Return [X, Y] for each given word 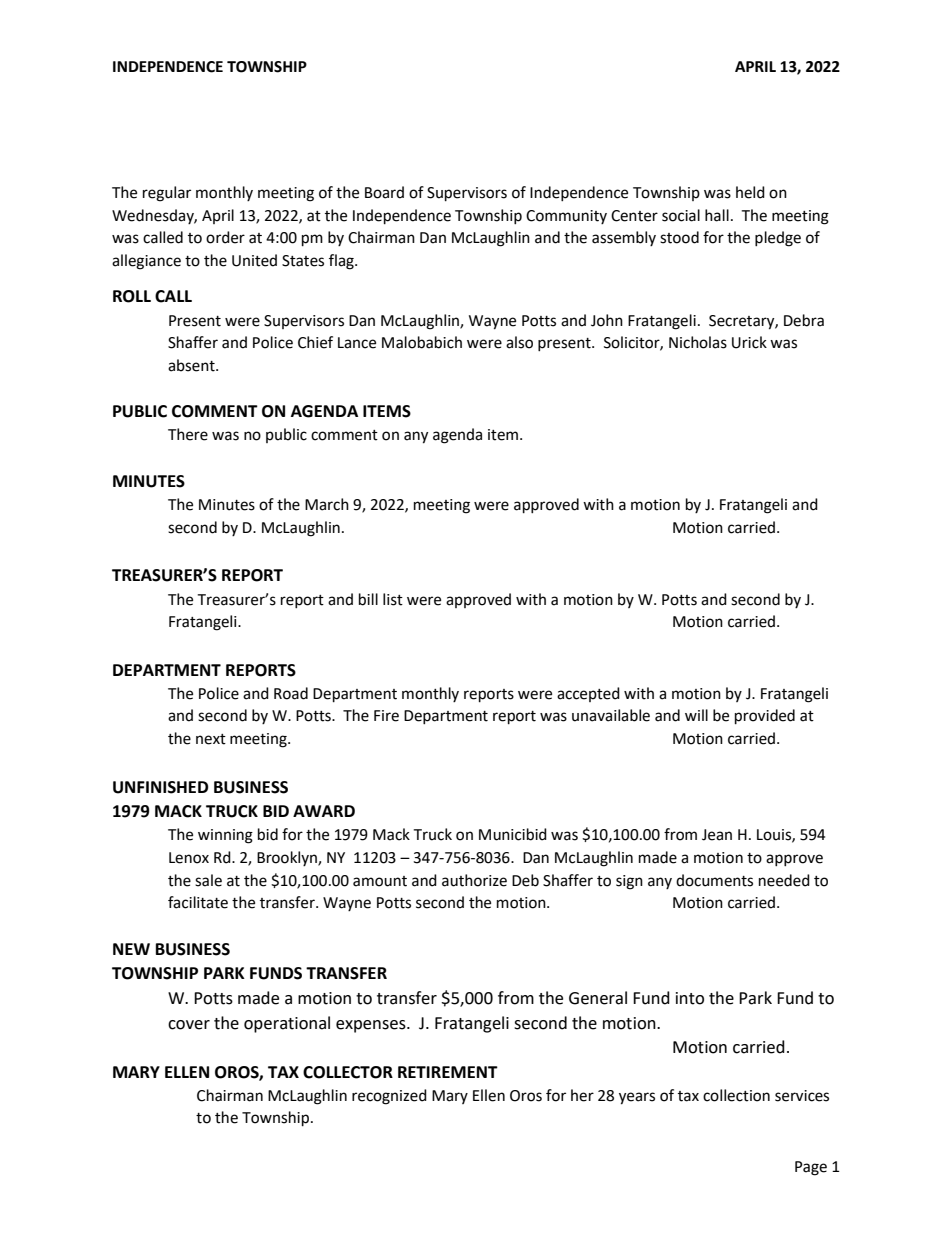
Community [566, 217]
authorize [474, 880]
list [393, 599]
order [225, 237]
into [690, 998]
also [519, 342]
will [696, 715]
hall [717, 215]
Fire [386, 716]
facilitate [198, 902]
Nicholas [698, 342]
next [211, 739]
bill [368, 599]
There [188, 434]
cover [189, 1025]
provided [765, 717]
